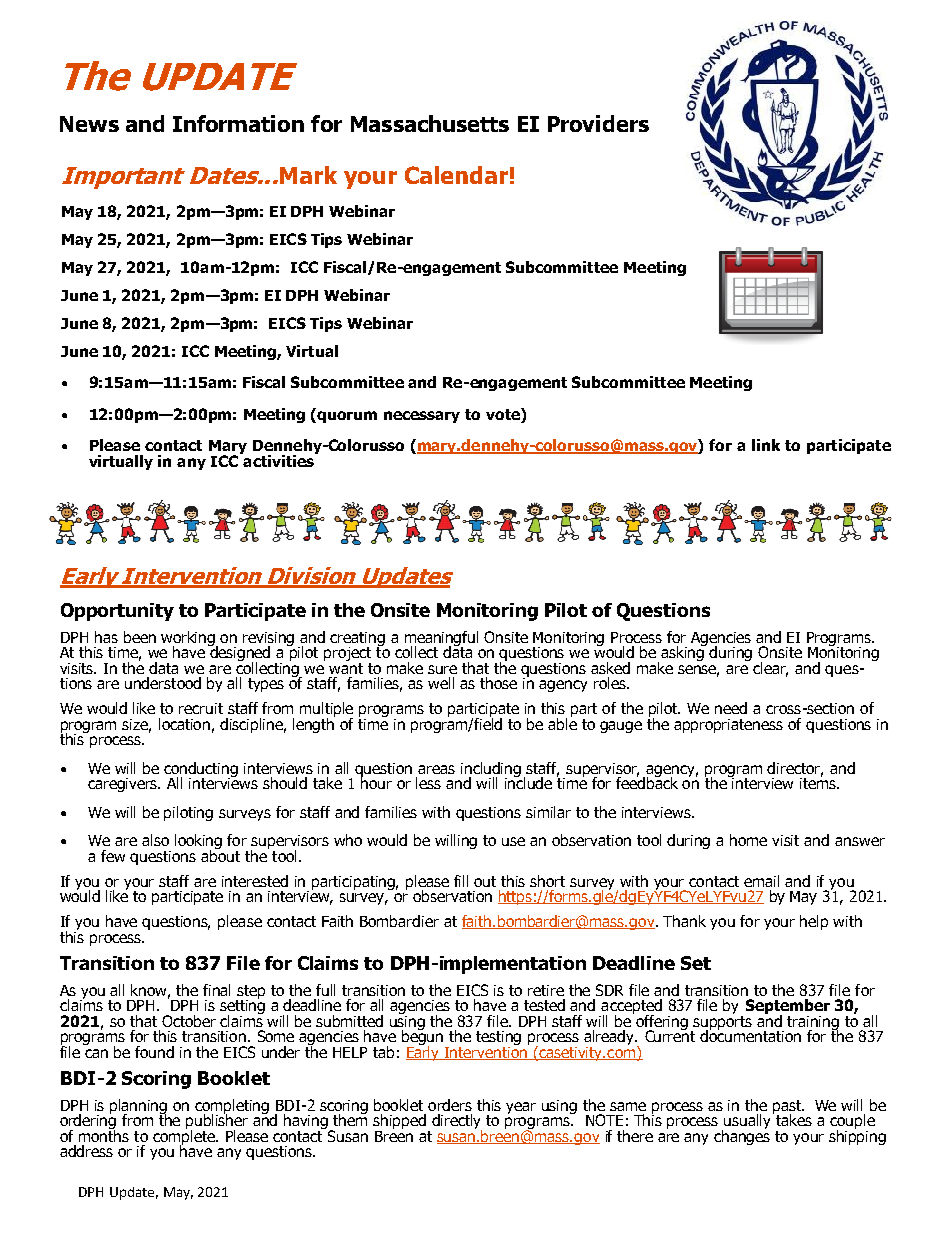 The width and height of the image is (952, 1233). What do you see at coordinates (238, 123) in the image?
I see `Information` at bounding box center [238, 123].
